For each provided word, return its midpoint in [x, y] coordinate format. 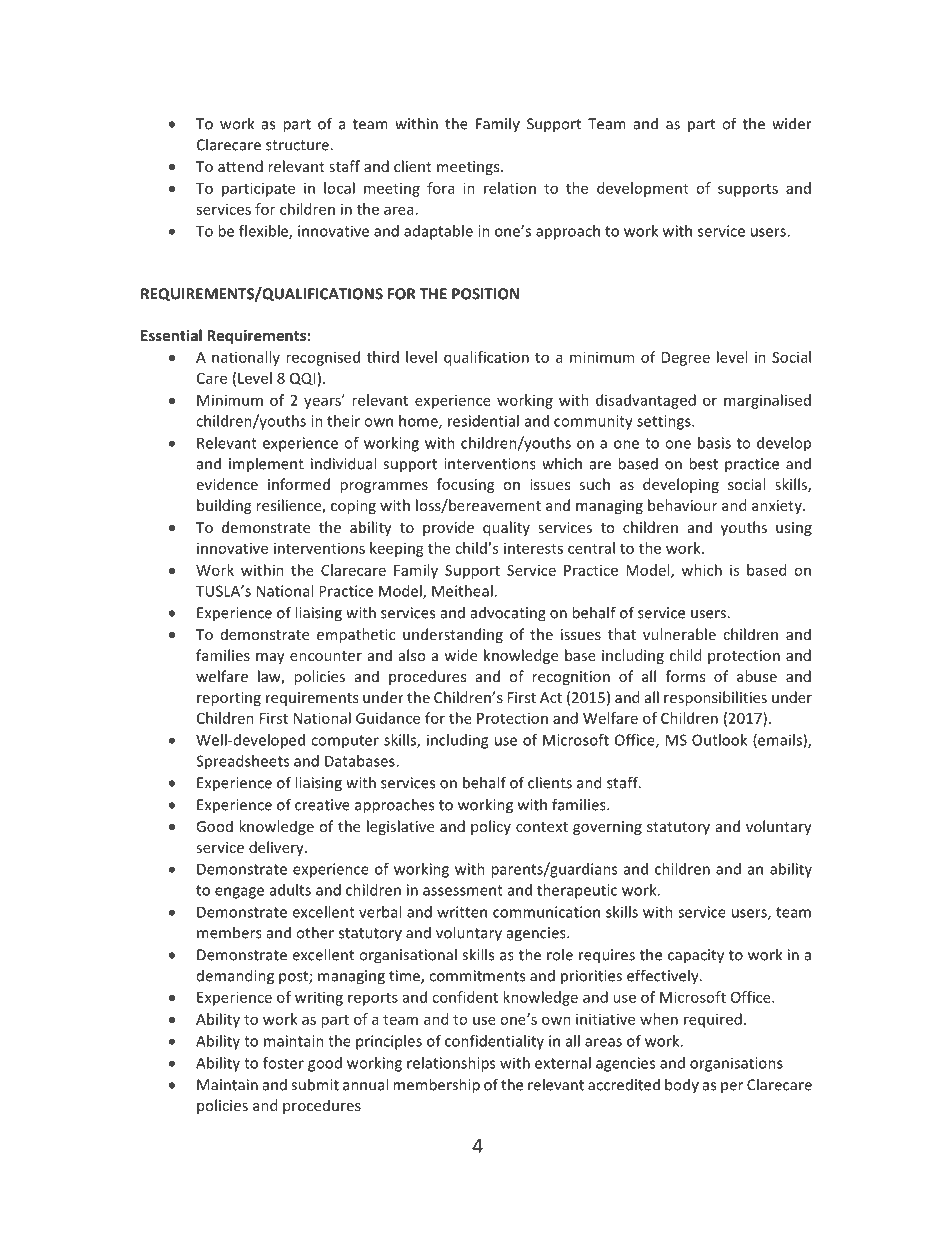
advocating [508, 614]
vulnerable [679, 634]
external [563, 1063]
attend [240, 166]
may [270, 658]
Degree [686, 359]
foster [283, 1063]
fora [440, 188]
